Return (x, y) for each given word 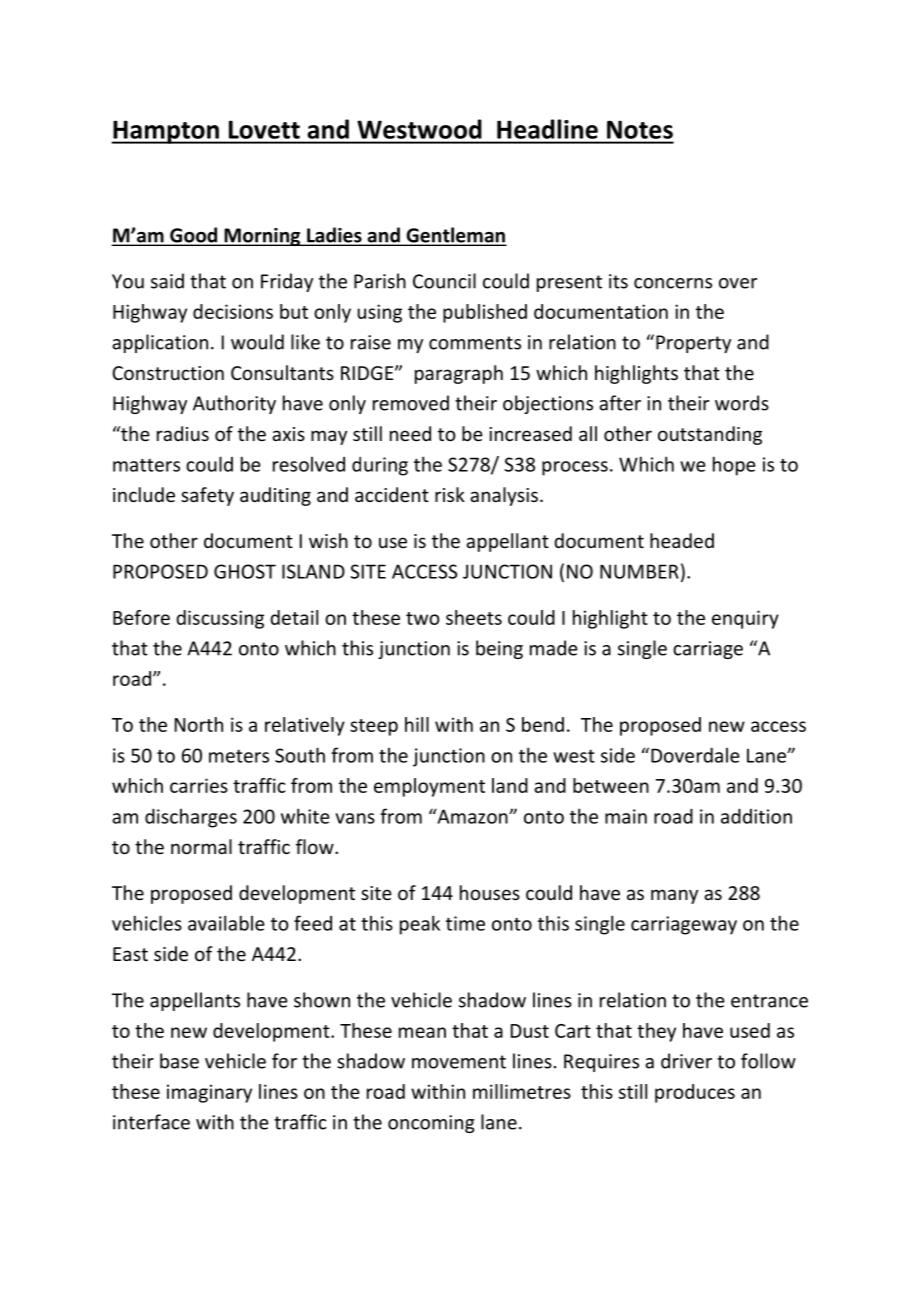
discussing (220, 619)
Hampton (166, 132)
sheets (474, 617)
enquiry (745, 619)
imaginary (209, 1093)
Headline (547, 129)
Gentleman (455, 236)
